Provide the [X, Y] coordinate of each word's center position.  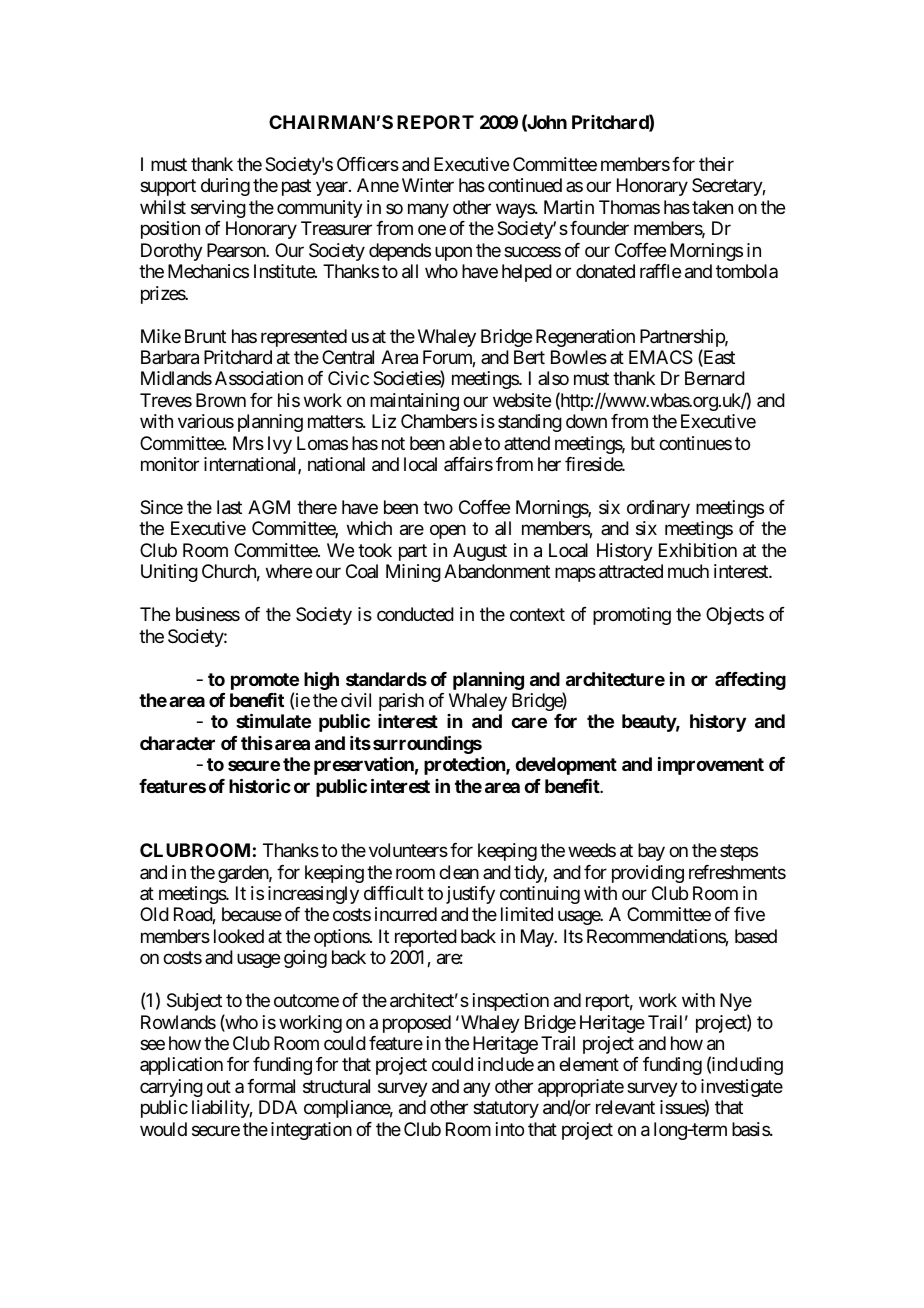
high [321, 680]
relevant [625, 1107]
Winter [428, 185]
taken [712, 207]
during [225, 187]
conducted [415, 614]
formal [271, 1086]
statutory [506, 1110]
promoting [632, 616]
